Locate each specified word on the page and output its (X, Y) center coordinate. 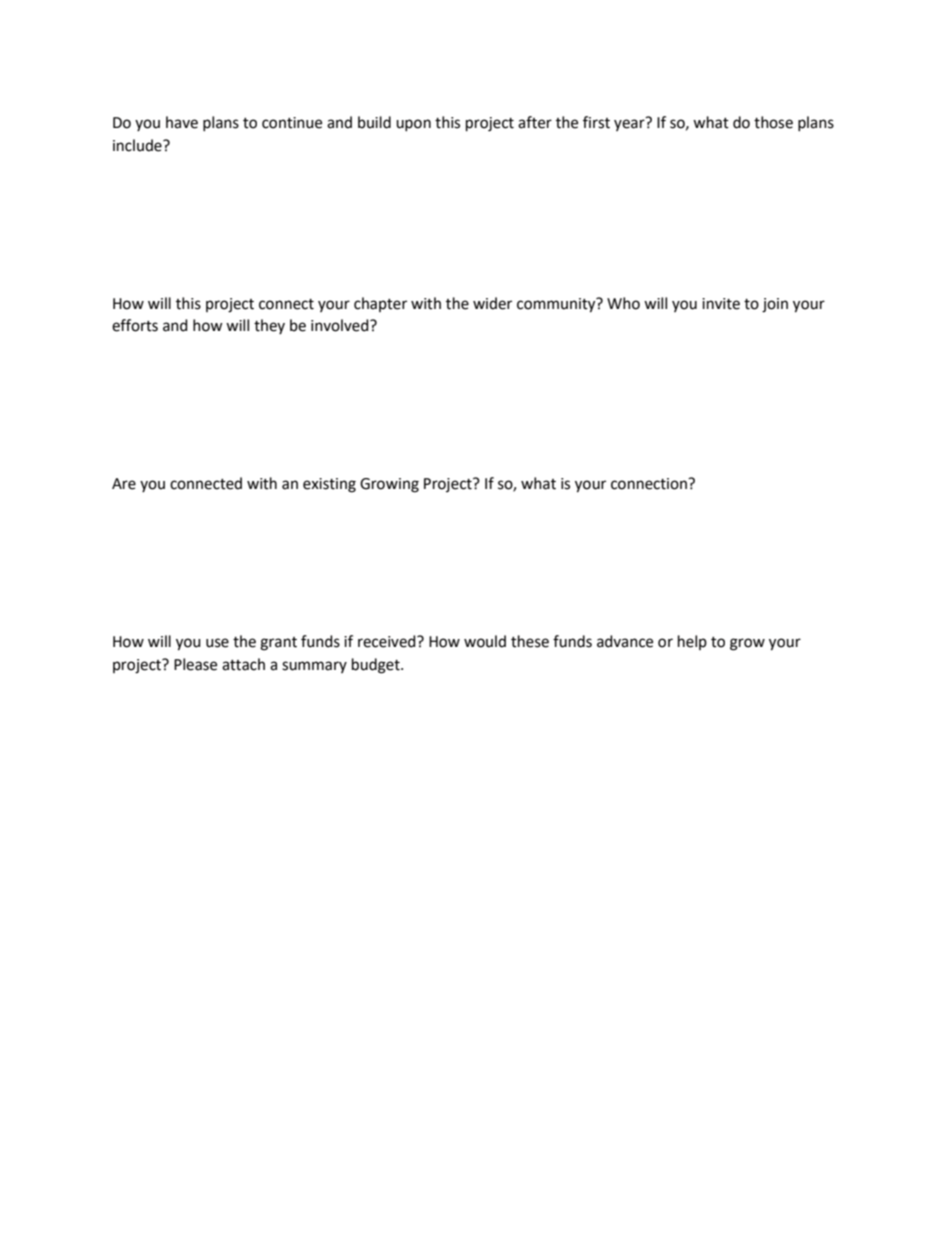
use (217, 643)
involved (341, 325)
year (629, 125)
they (269, 326)
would (485, 641)
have (182, 122)
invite (721, 304)
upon (413, 125)
